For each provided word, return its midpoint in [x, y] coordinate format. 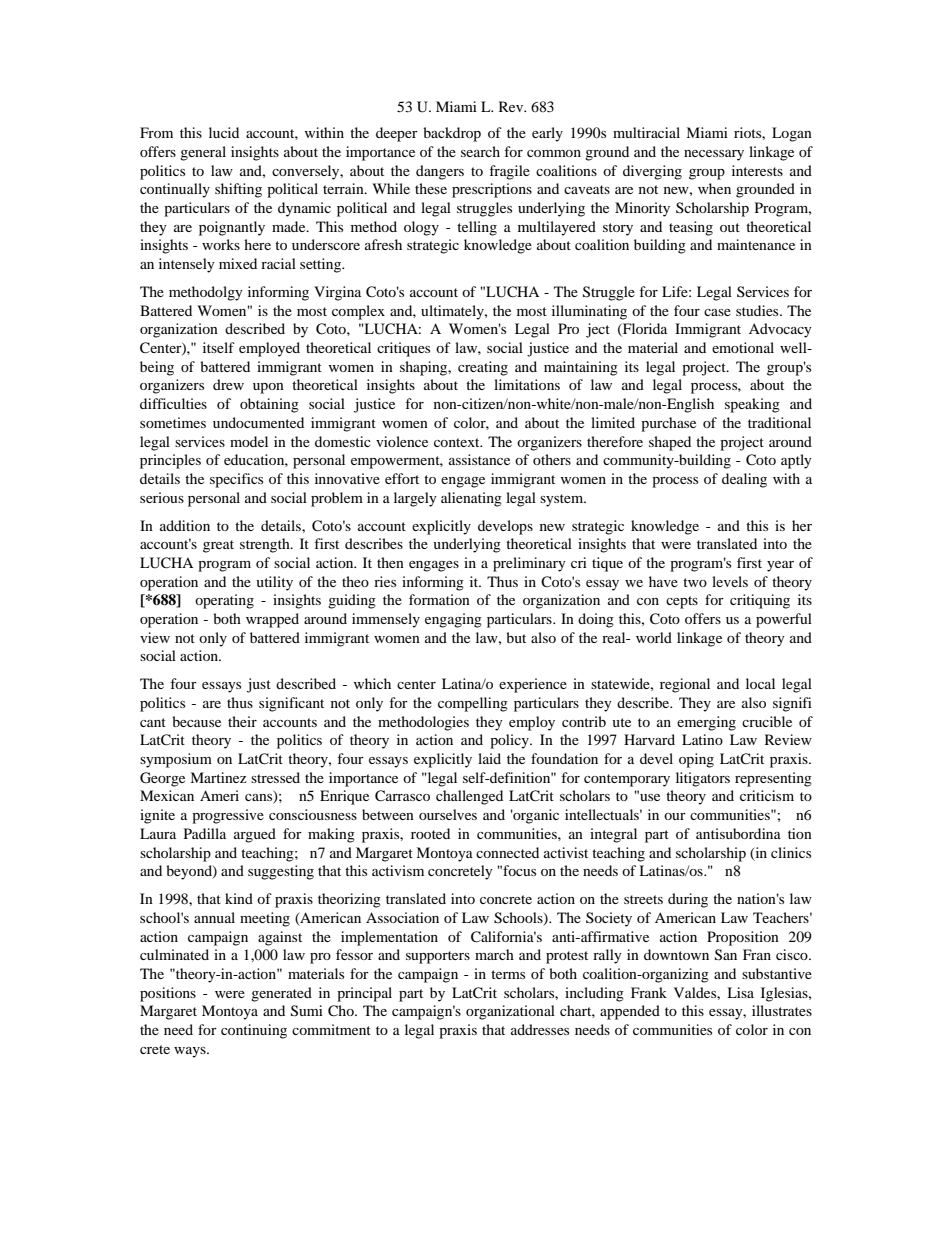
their [242, 721]
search [480, 151]
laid [489, 758]
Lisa [740, 992]
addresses [540, 1029]
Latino [702, 739]
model [249, 441]
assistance [479, 459]
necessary [714, 155]
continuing [254, 1031]
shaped [670, 443]
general [203, 153]
